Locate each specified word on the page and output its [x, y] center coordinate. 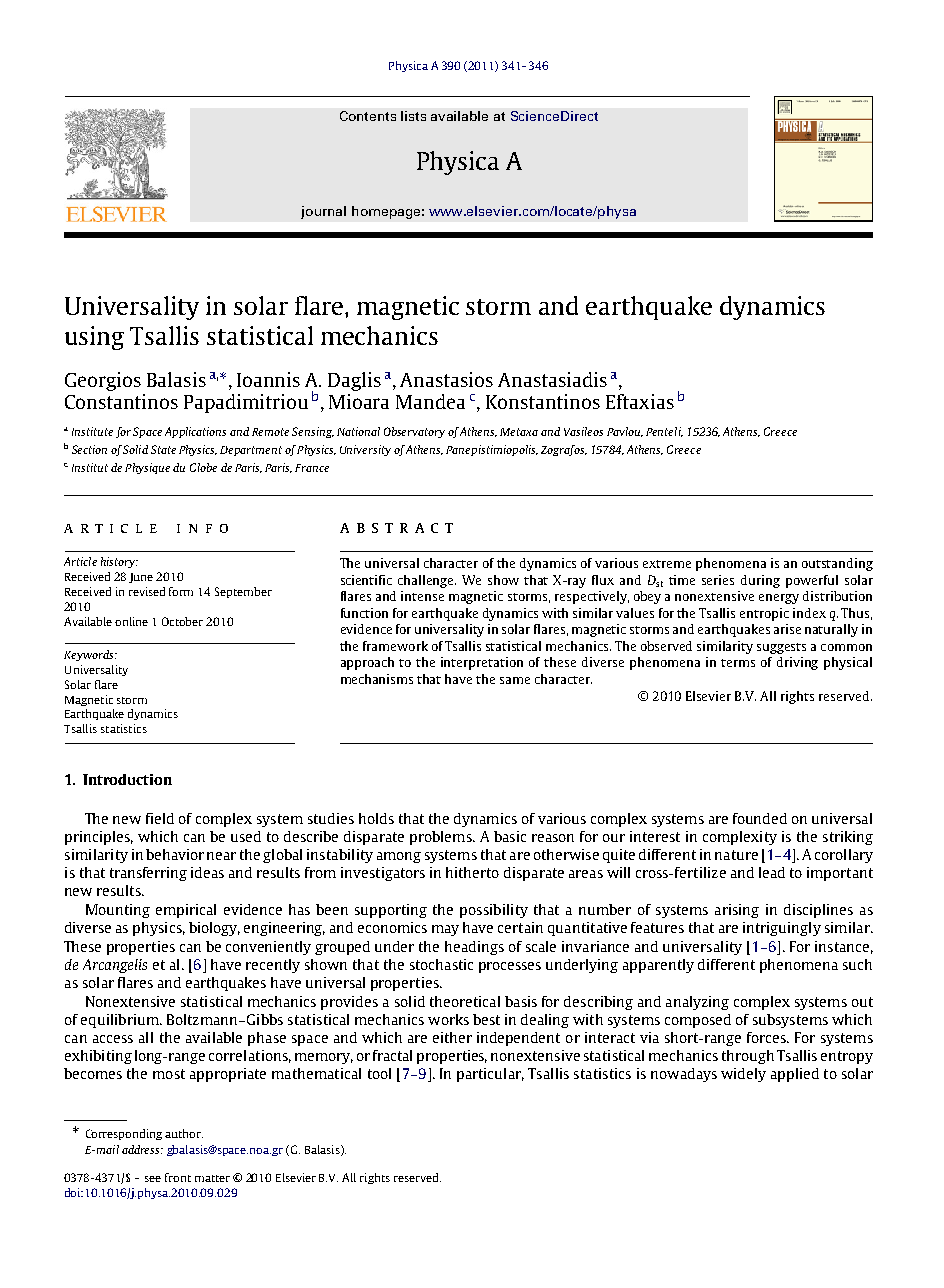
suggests [781, 648]
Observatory [414, 432]
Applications [195, 432]
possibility [494, 911]
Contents [368, 116]
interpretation [482, 663]
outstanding [837, 564]
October [182, 621]
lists [413, 116]
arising [737, 911]
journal [323, 212]
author [184, 1133]
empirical [186, 911]
